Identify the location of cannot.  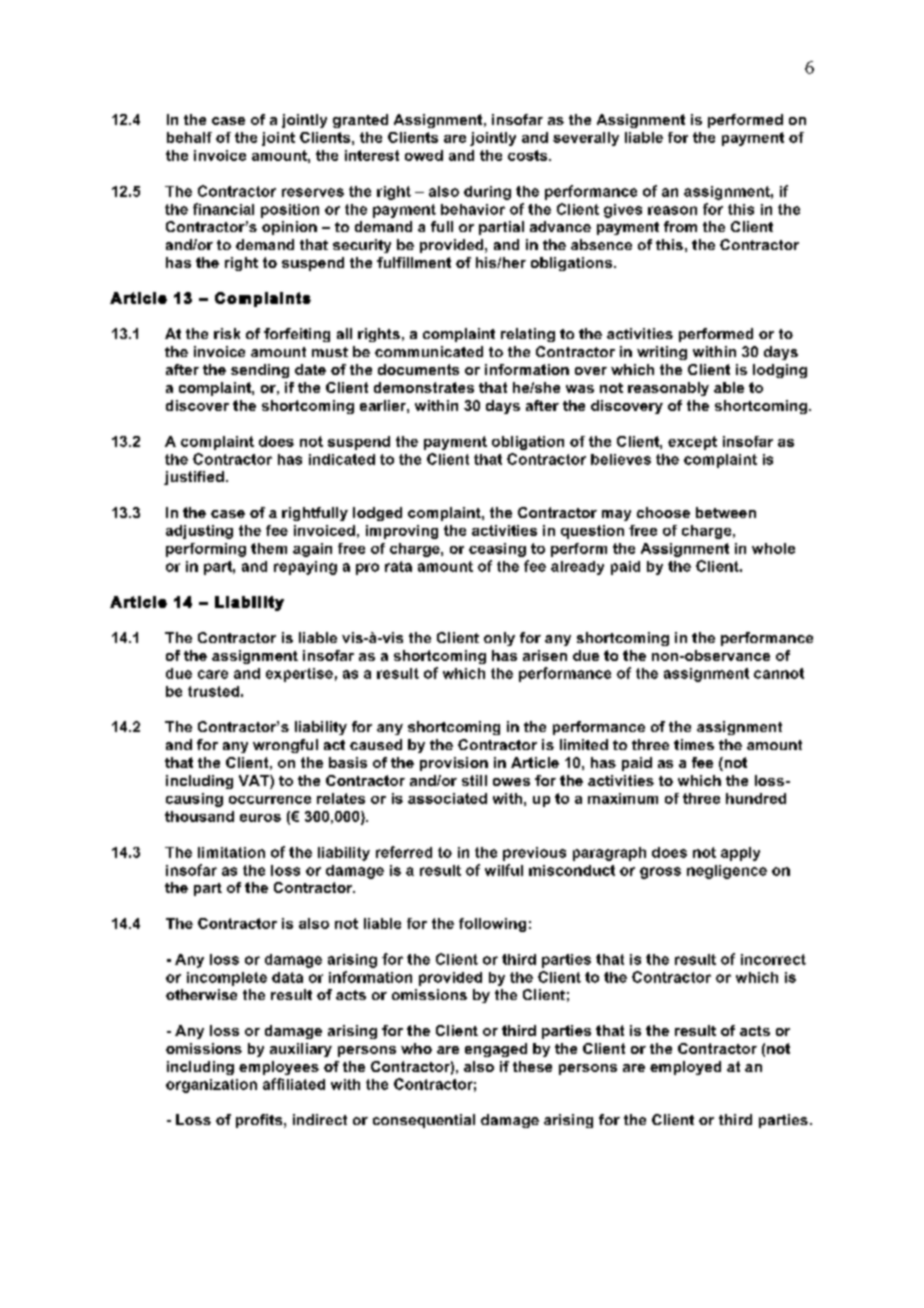
(779, 673).
